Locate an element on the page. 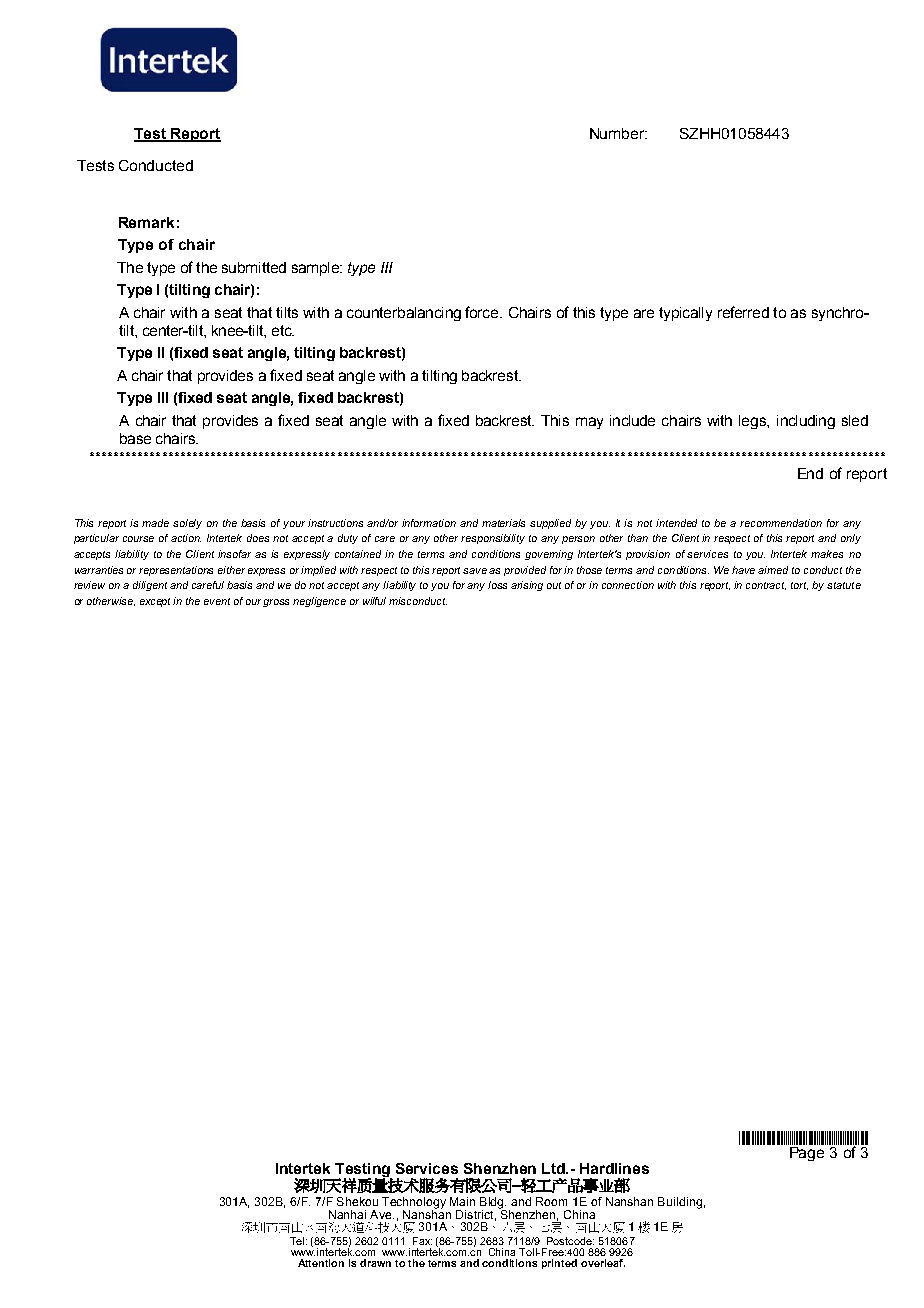 This page has height=1308, width=924. Remark is located at coordinates (146, 222).
